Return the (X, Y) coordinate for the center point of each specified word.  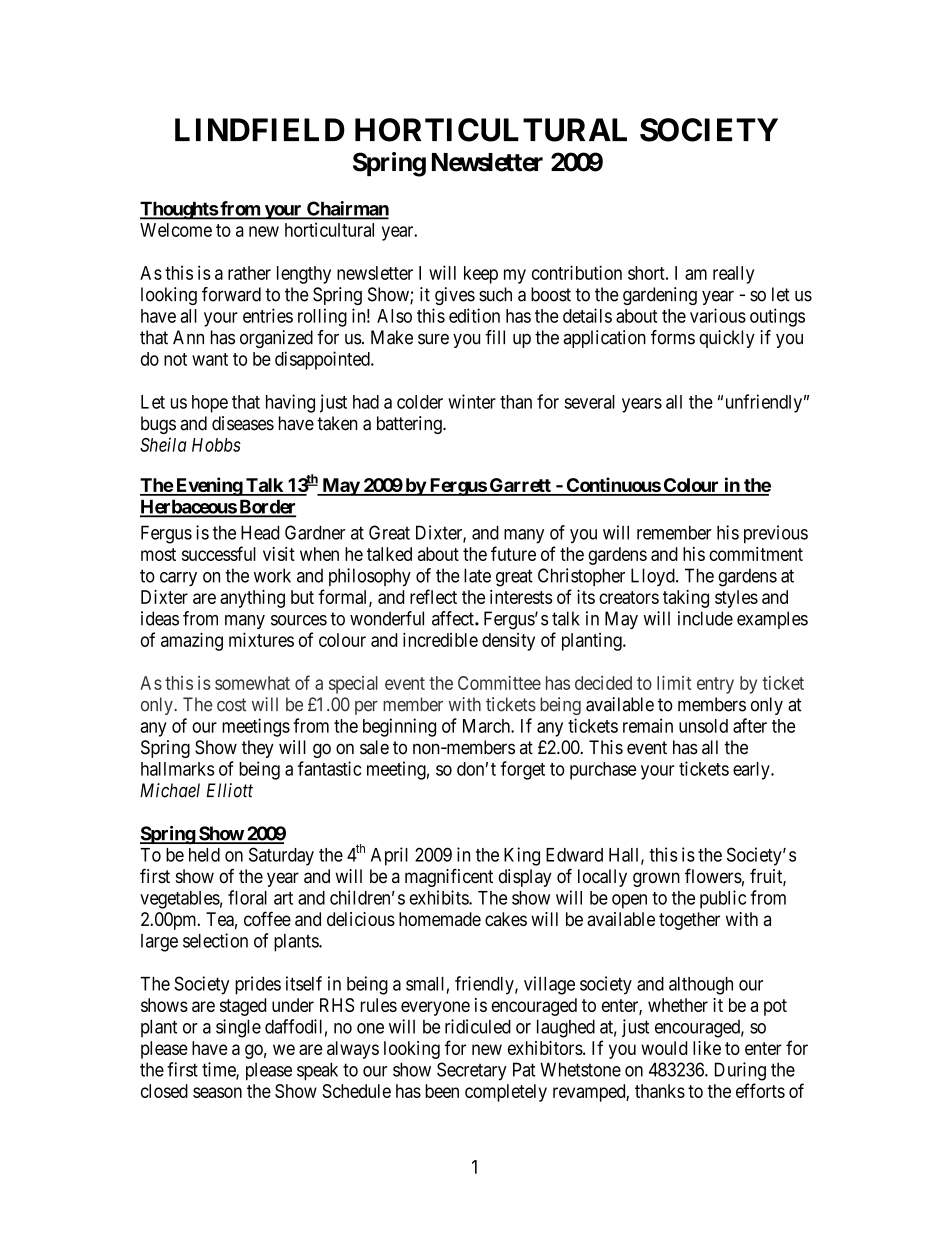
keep (481, 275)
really (733, 275)
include (705, 618)
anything (252, 599)
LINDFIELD (260, 129)
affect (454, 618)
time (219, 1070)
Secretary (472, 1071)
